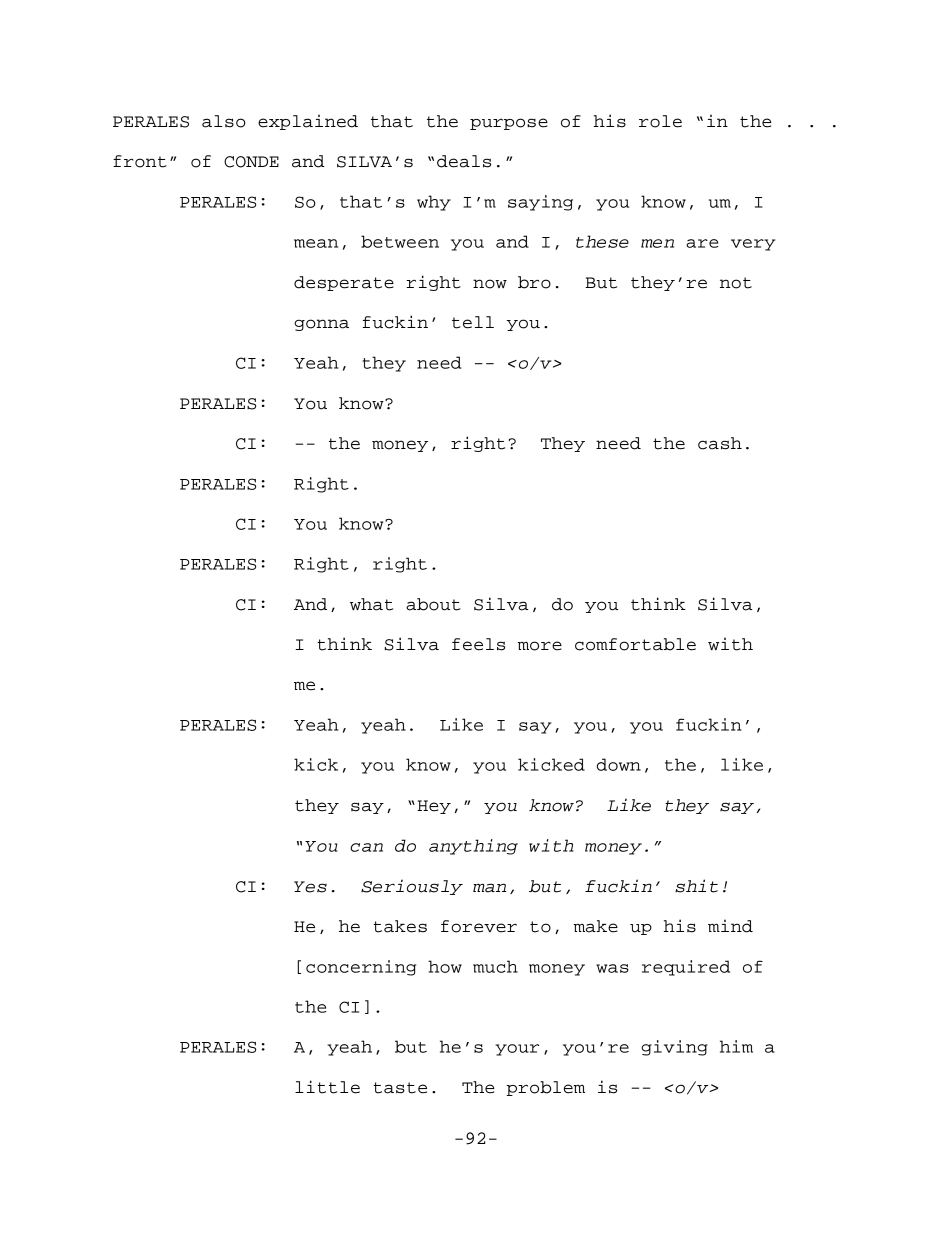  What do you see at coordinates (224, 121) in the screenshot?
I see `also` at bounding box center [224, 121].
